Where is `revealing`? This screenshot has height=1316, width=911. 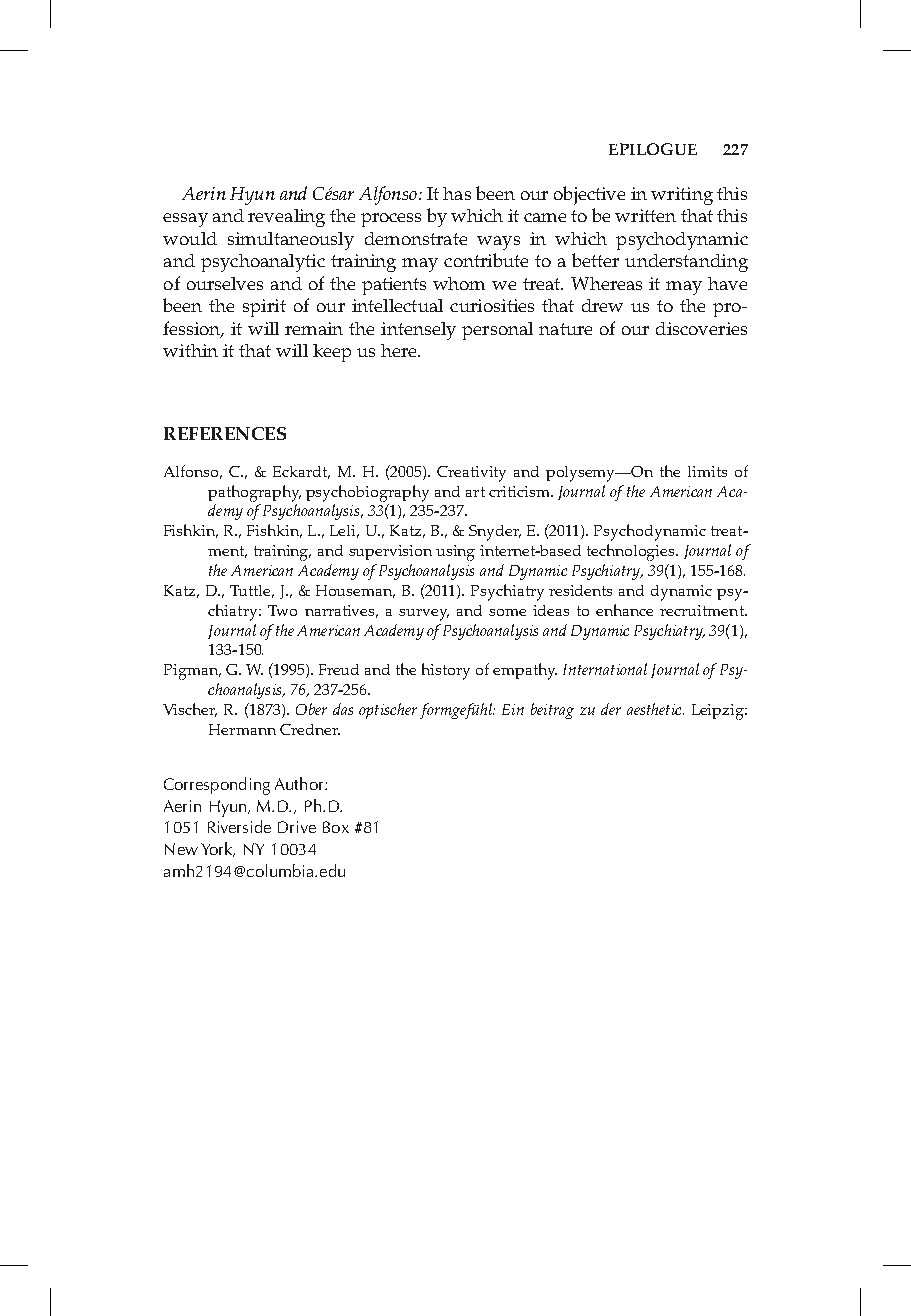
revealing is located at coordinates (286, 218).
